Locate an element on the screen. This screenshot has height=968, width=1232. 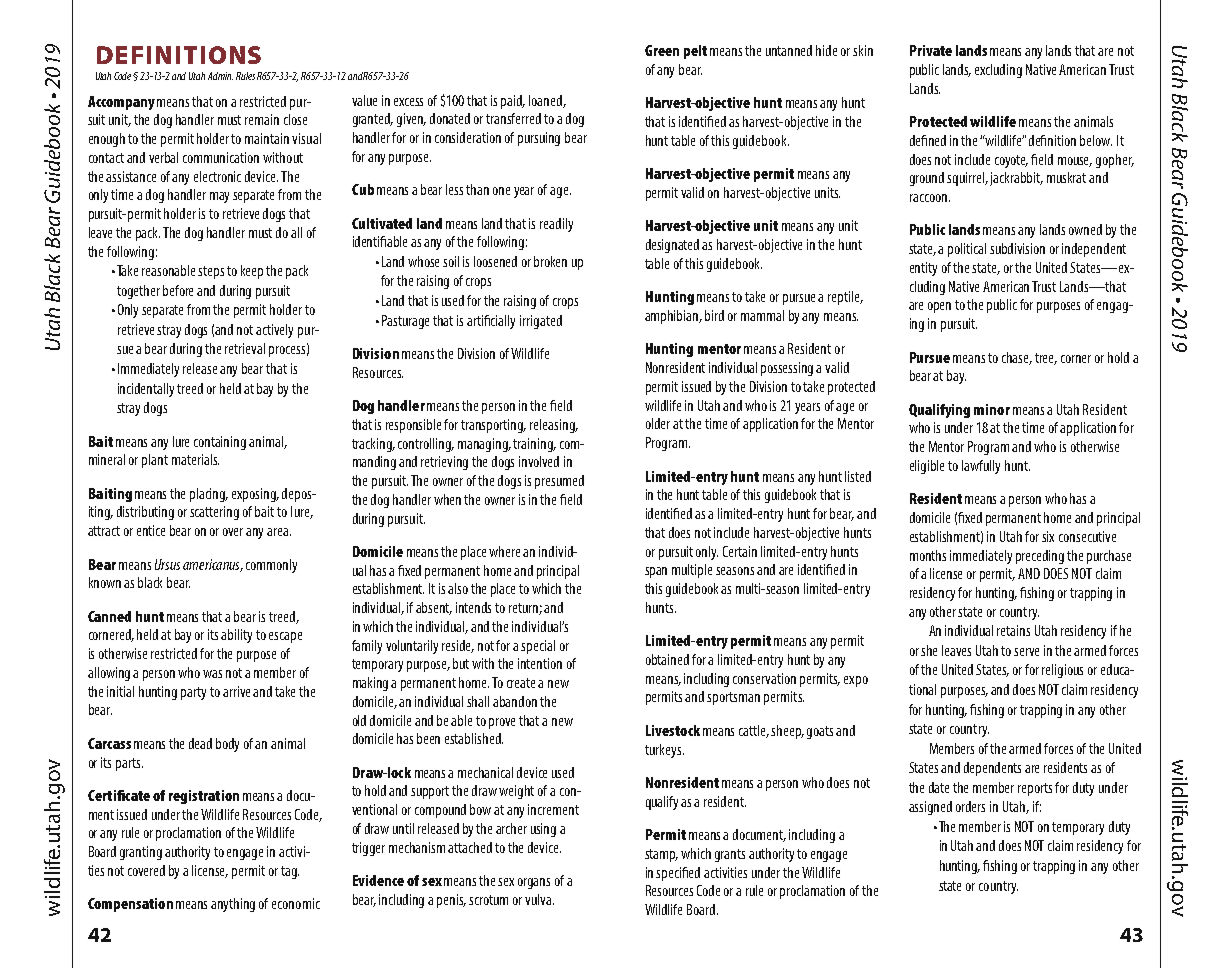
organs is located at coordinates (534, 883).
